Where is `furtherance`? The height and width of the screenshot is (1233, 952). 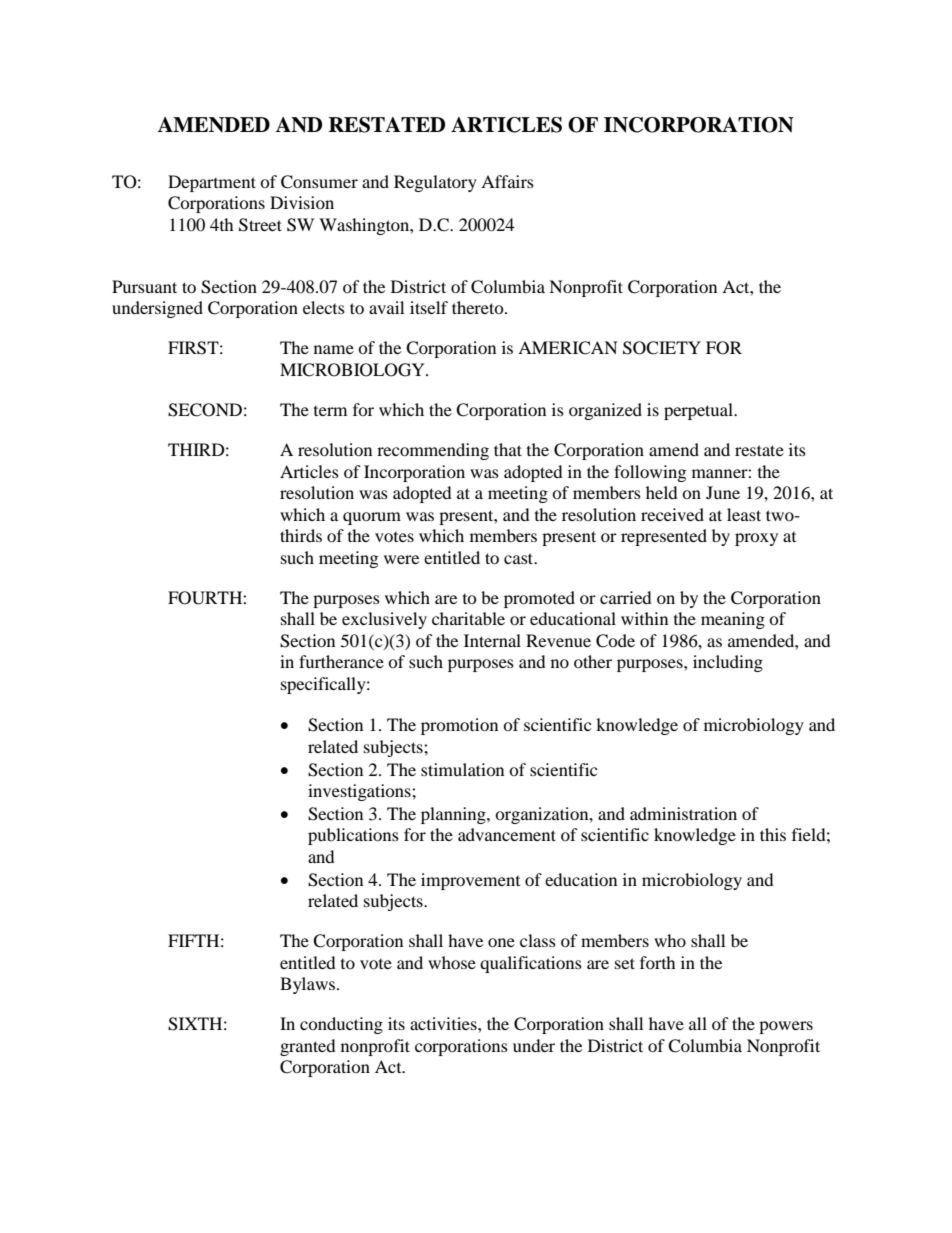
furtherance is located at coordinates (341, 661).
